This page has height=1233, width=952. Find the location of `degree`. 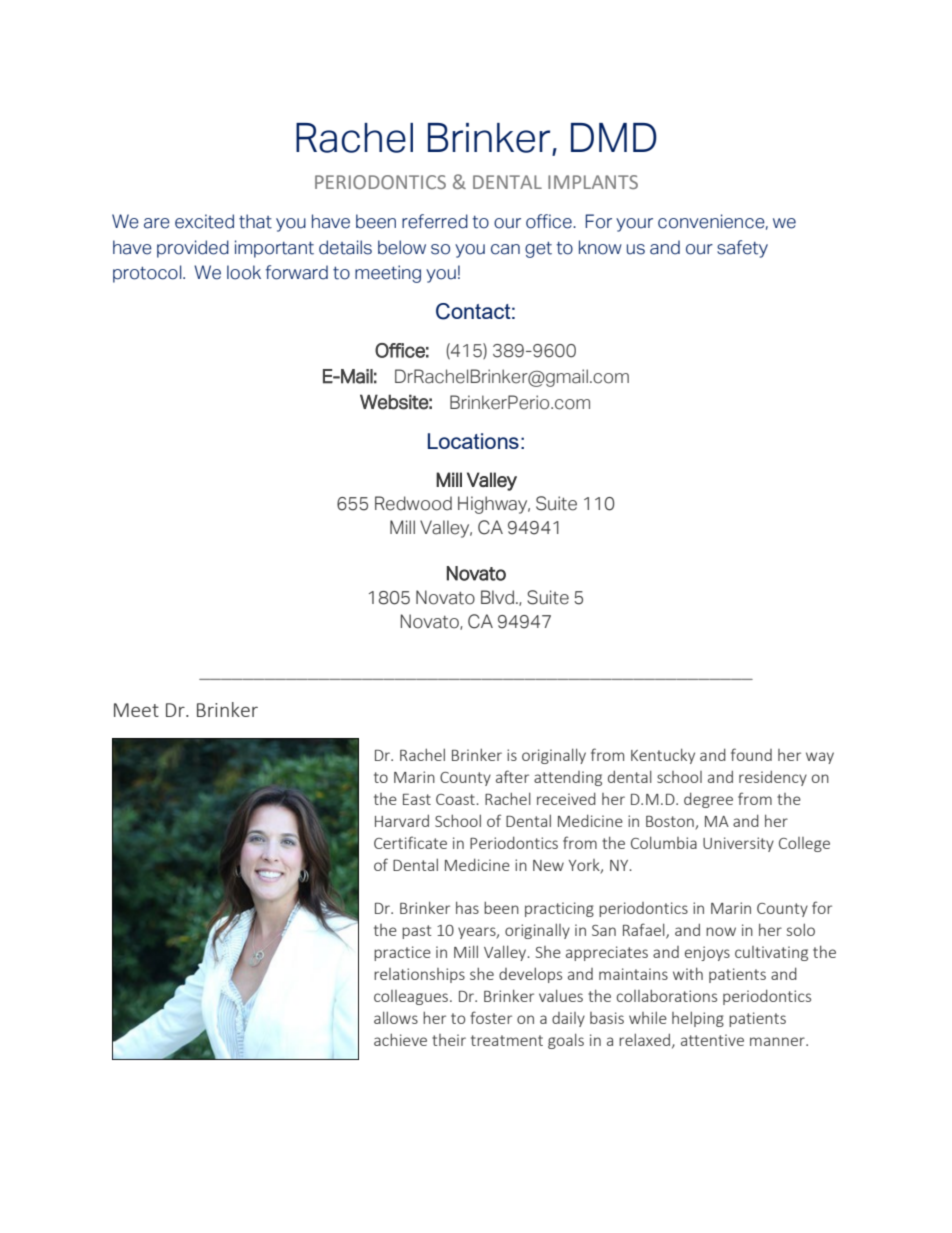

degree is located at coordinates (708, 800).
